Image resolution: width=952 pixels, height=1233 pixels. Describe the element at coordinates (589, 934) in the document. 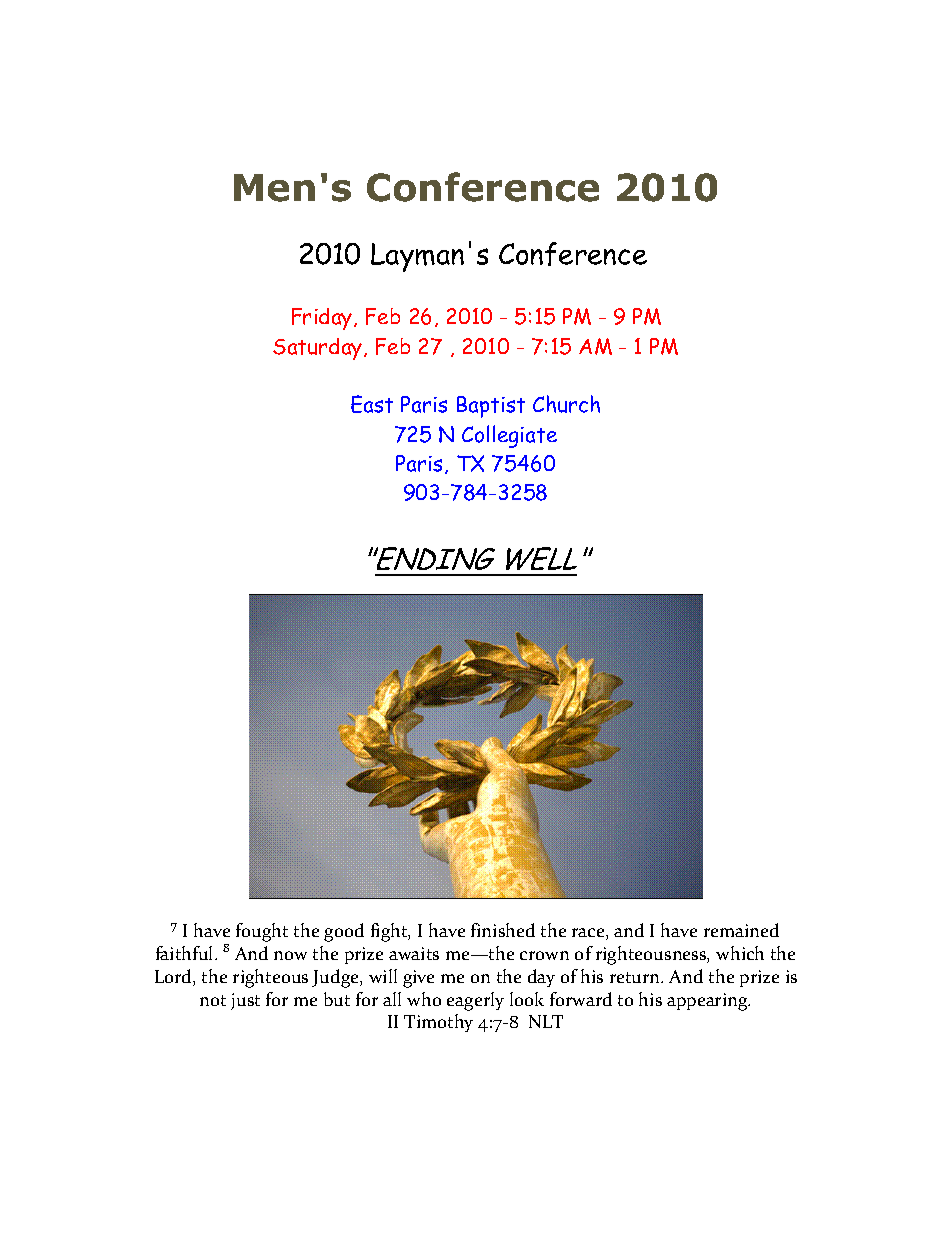

I see `race` at that location.
